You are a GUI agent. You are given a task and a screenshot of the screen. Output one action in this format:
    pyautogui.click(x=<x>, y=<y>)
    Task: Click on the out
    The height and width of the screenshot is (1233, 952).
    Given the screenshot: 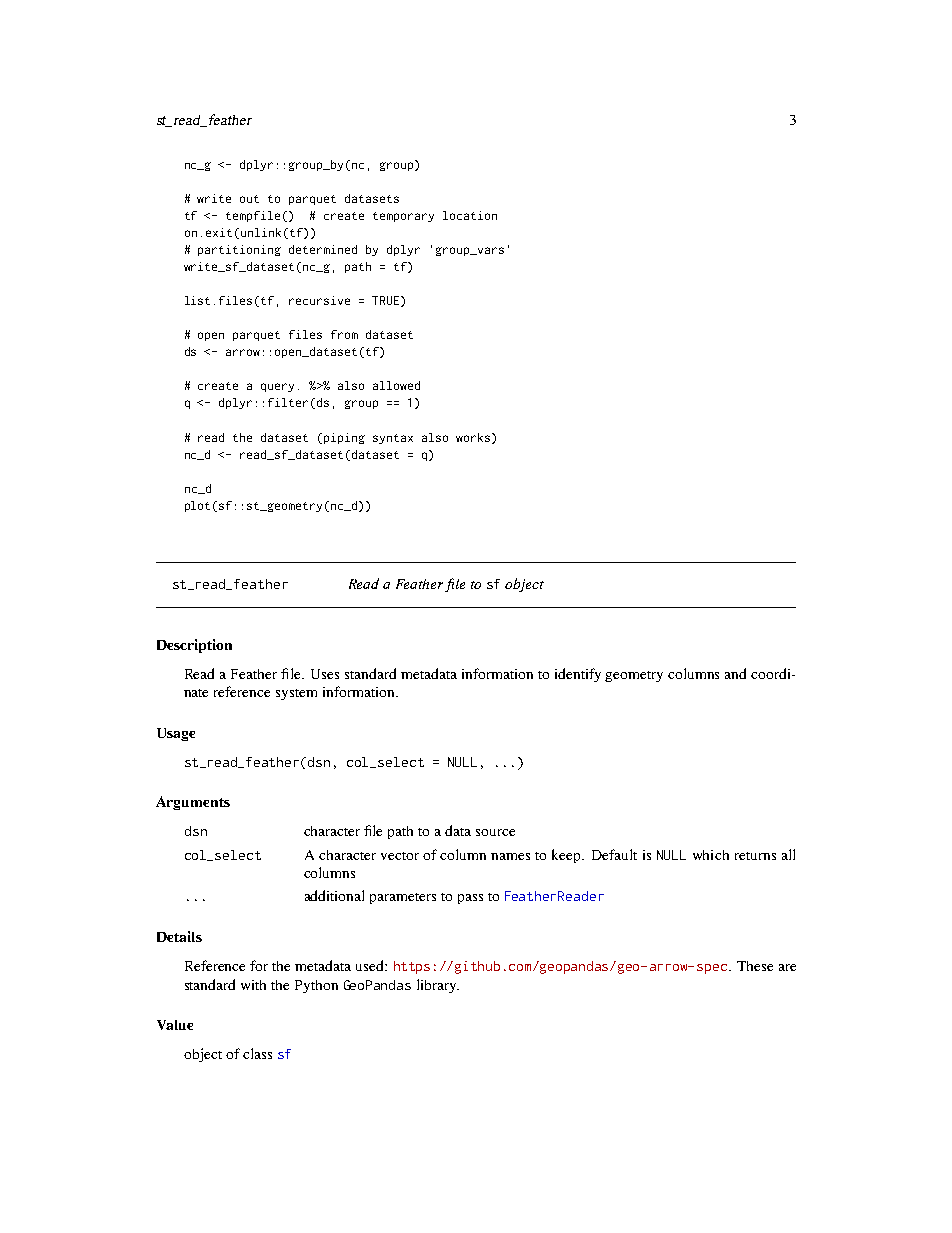 What is the action you would take?
    pyautogui.click(x=249, y=199)
